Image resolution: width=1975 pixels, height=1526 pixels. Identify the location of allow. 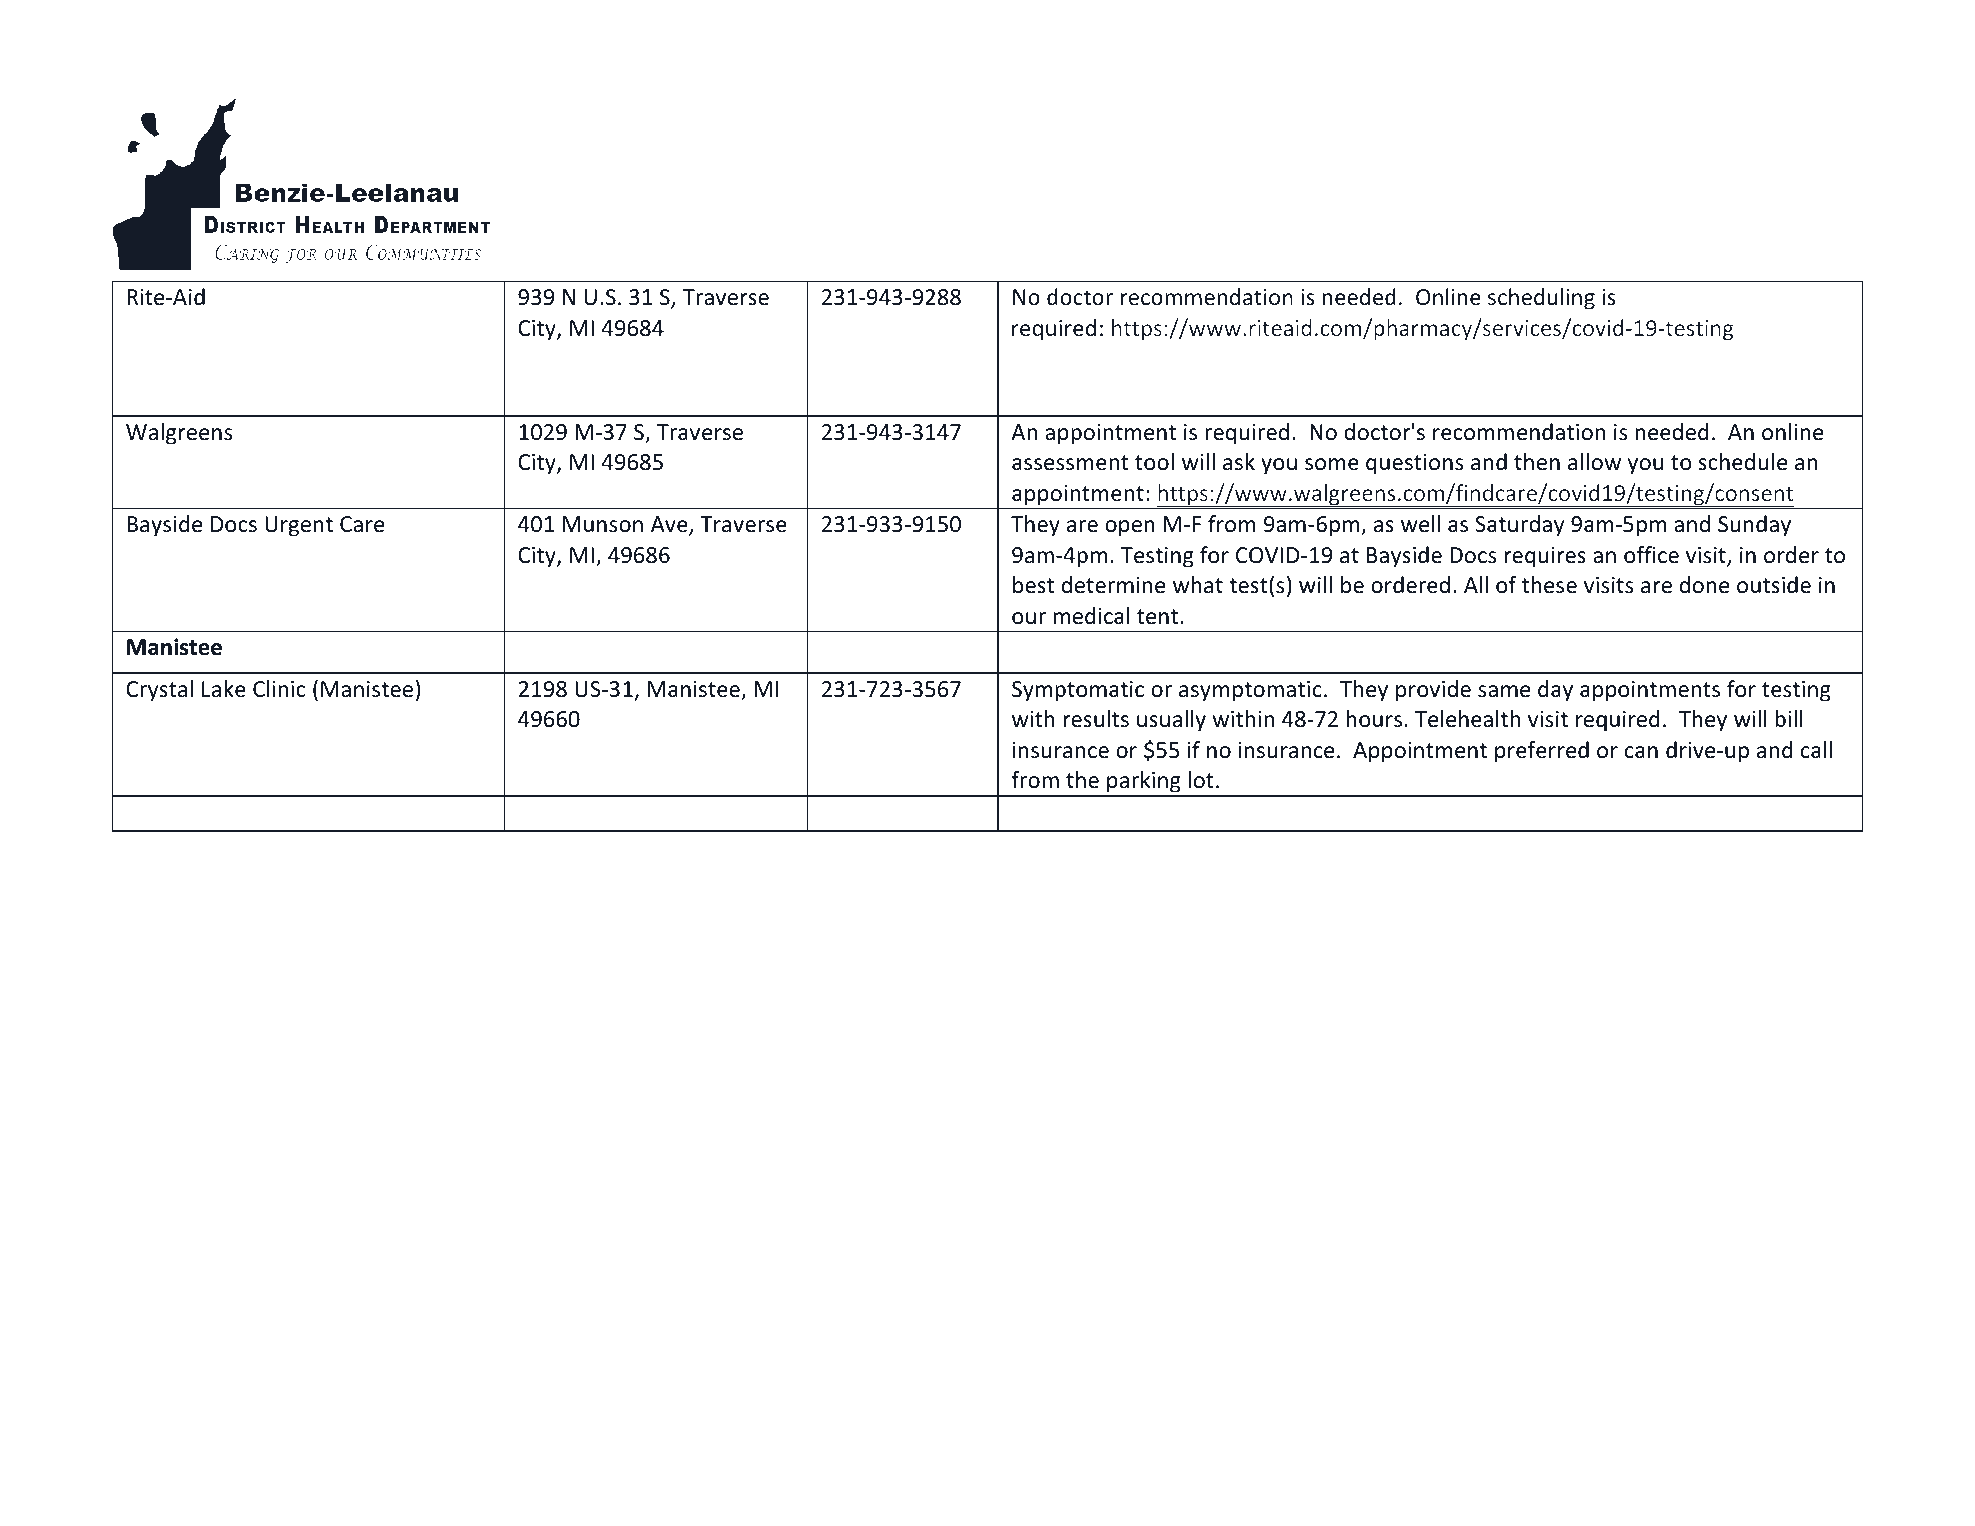
(1594, 462).
